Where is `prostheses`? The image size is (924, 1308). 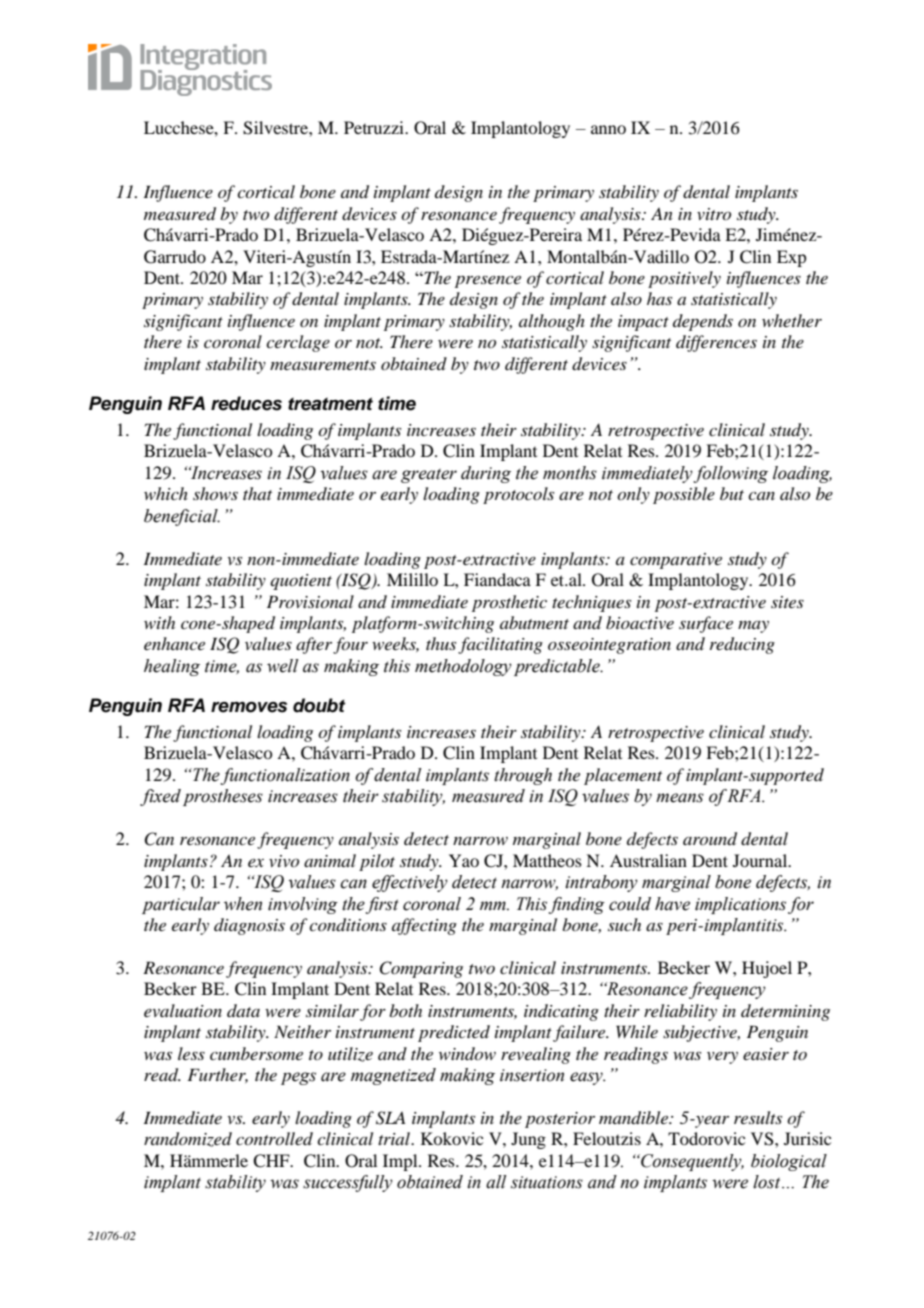
prostheses is located at coordinates (223, 797).
